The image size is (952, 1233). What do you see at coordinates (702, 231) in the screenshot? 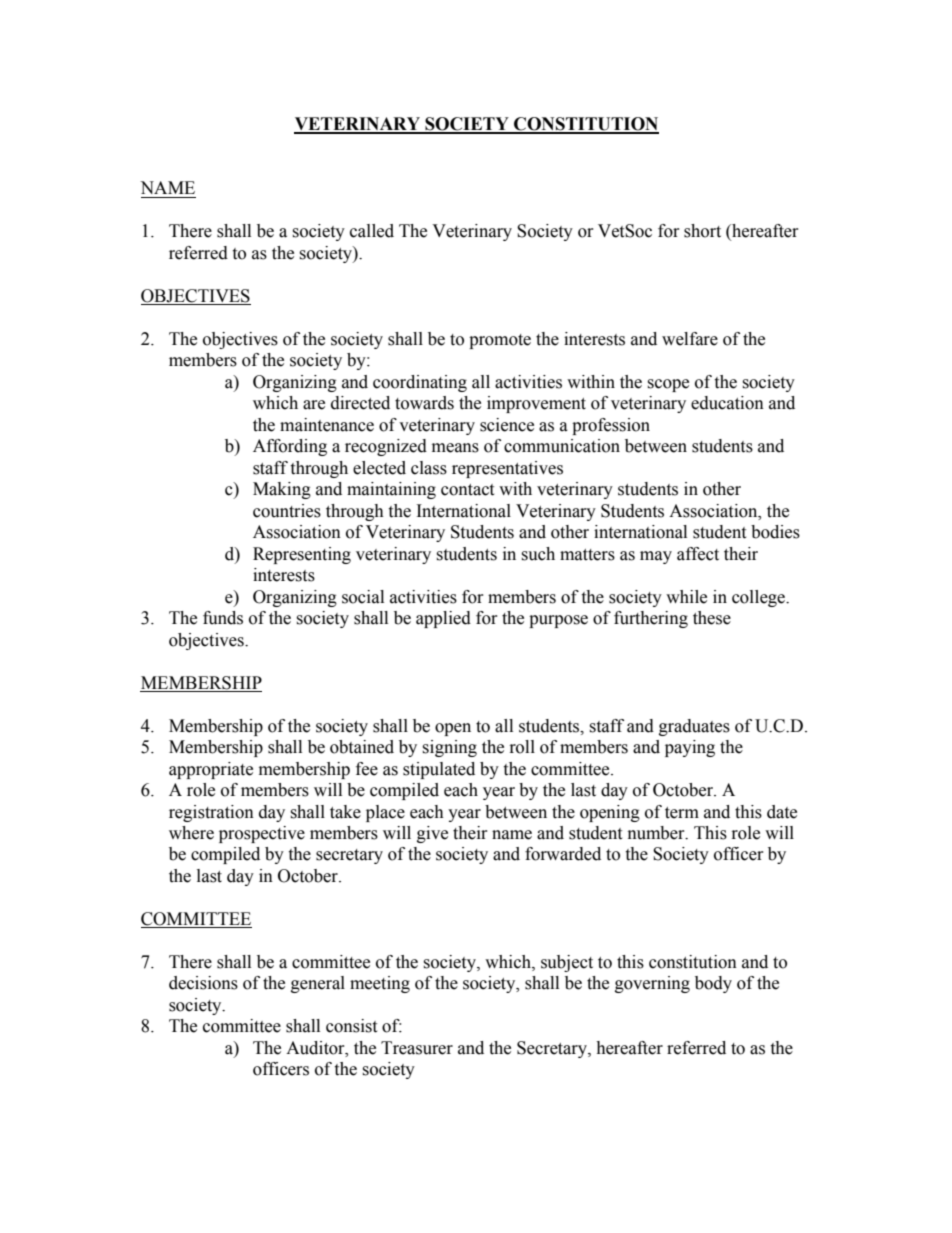
I see `short` at bounding box center [702, 231].
